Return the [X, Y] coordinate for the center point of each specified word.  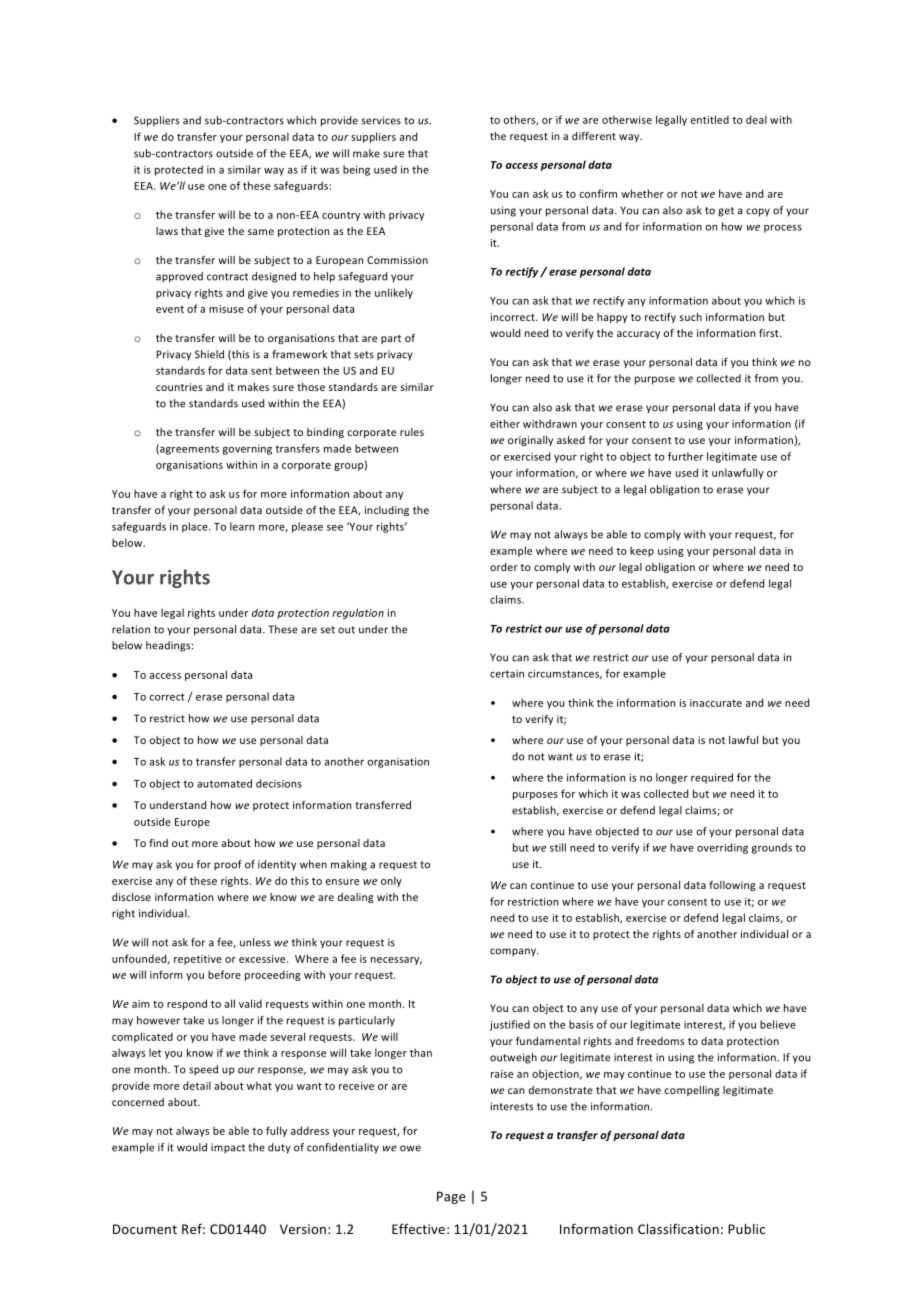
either [505, 423]
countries [179, 387]
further [685, 456]
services [381, 120]
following [732, 886]
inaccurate [716, 703]
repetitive [198, 960]
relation [131, 629]
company [514, 952]
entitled [710, 119]
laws [167, 231]
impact [228, 1148]
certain [507, 674]
